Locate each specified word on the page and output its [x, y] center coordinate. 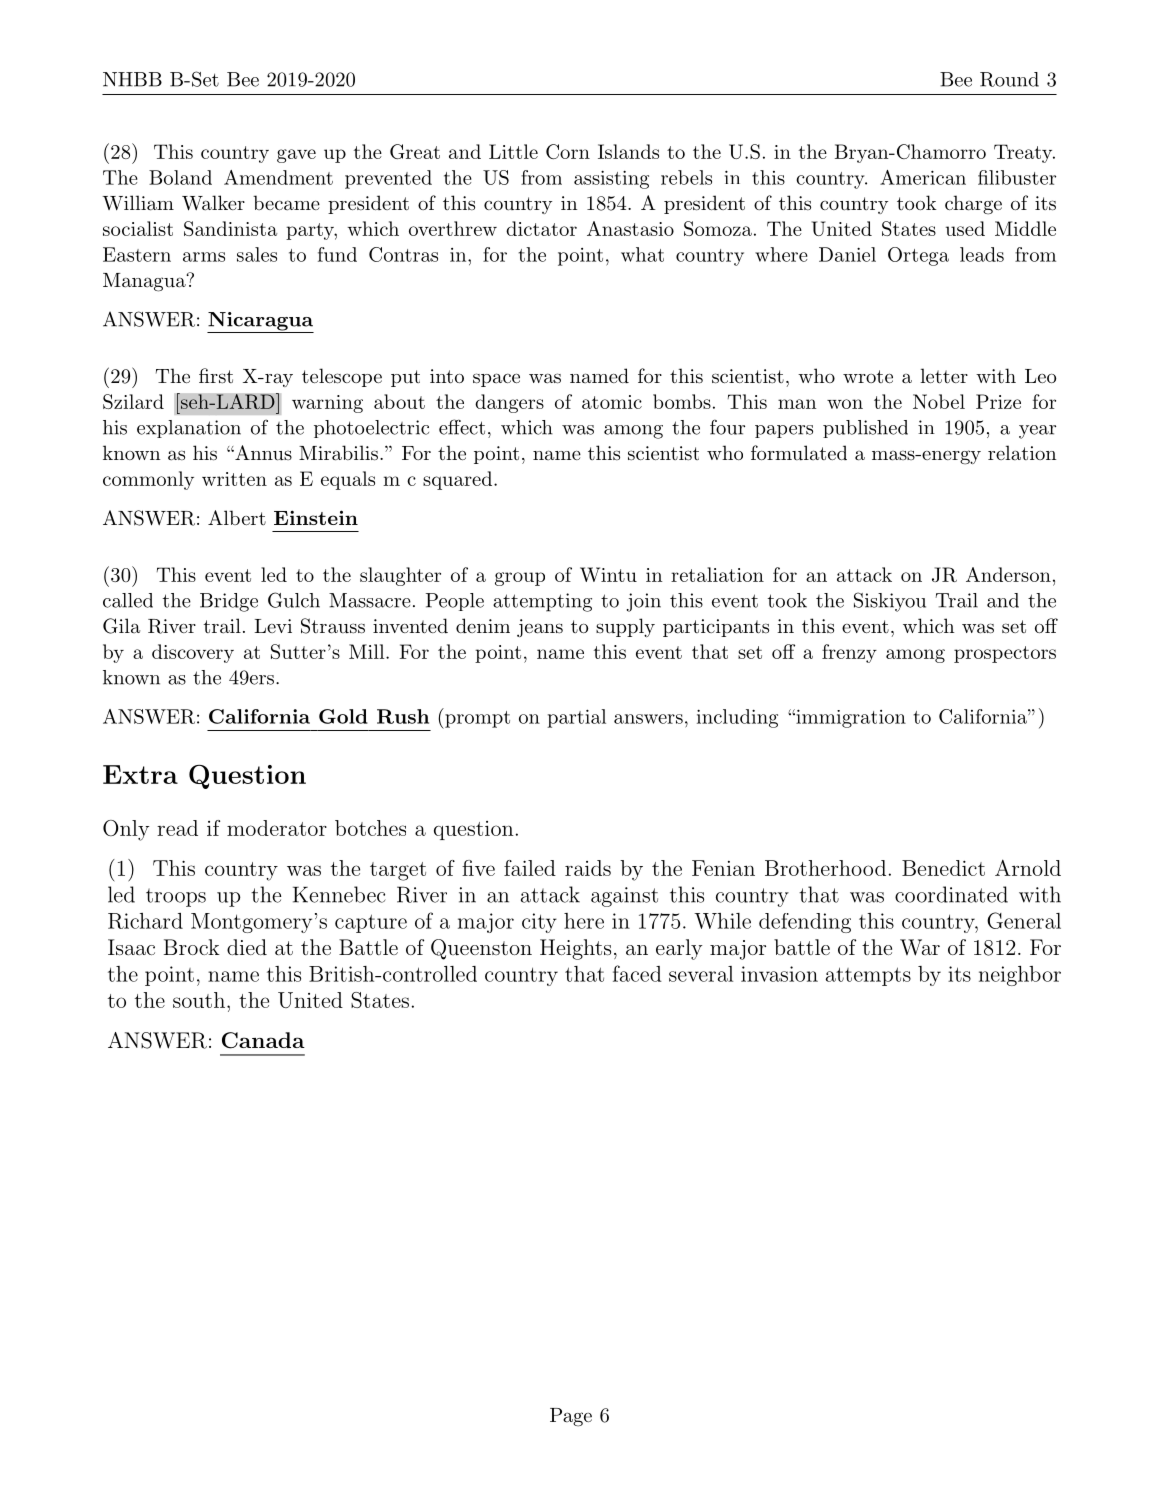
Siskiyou [890, 602]
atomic [612, 402]
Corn [568, 151]
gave [296, 156]
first [216, 376]
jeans [540, 628]
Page [571, 1417]
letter [944, 376]
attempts [868, 976]
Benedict [943, 868]
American [923, 177]
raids [588, 868]
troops [176, 897]
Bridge [229, 602]
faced [637, 973]
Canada [263, 1040]
